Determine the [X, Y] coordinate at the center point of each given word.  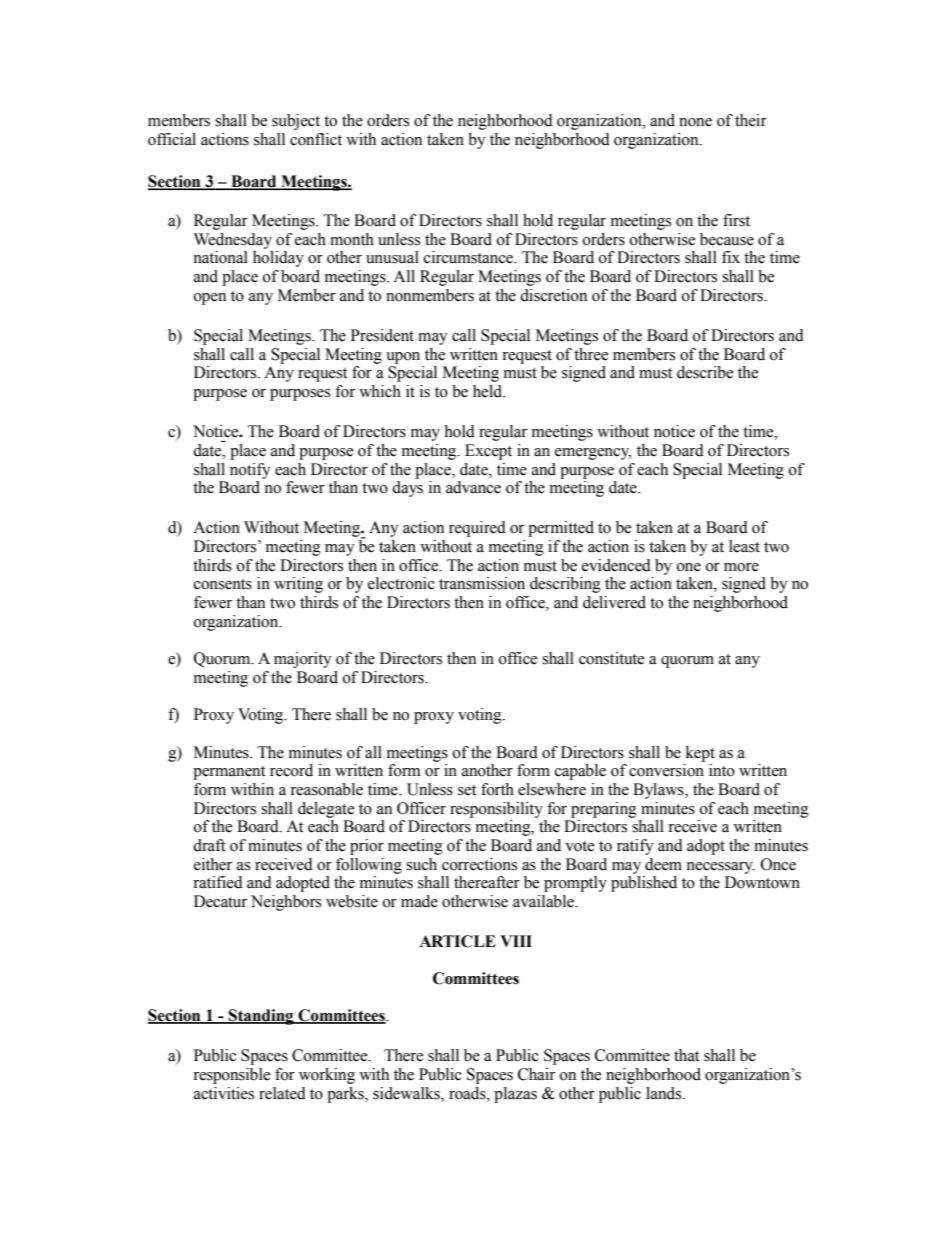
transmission [482, 583]
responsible [231, 1076]
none [695, 122]
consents [223, 584]
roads [468, 1093]
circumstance [470, 257]
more [741, 567]
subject [296, 122]
